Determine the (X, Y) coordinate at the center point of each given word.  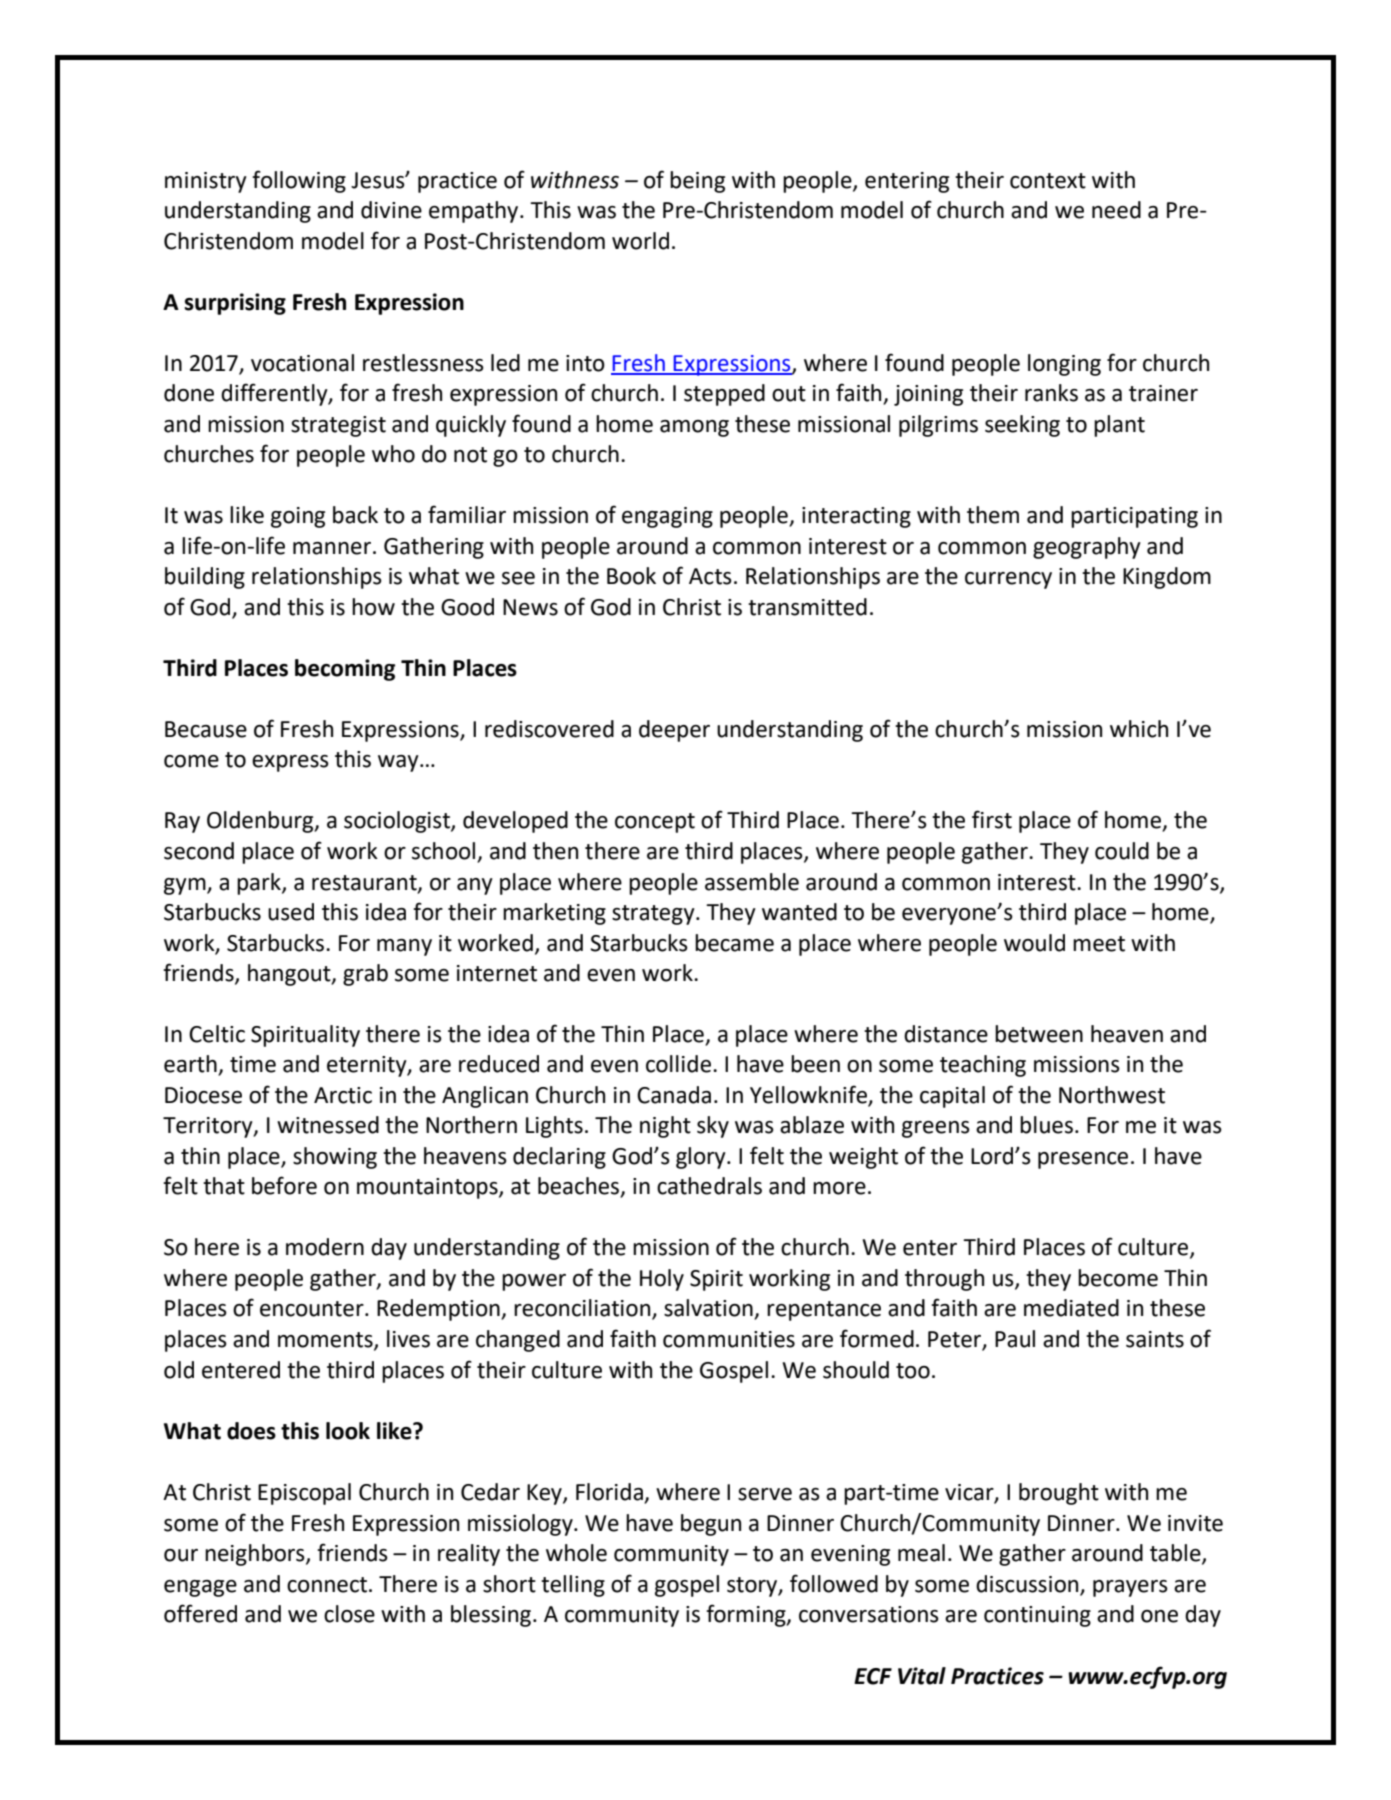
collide (678, 1064)
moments (326, 1341)
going (298, 517)
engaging (667, 517)
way (399, 763)
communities (729, 1339)
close (349, 1614)
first (992, 819)
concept (655, 823)
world (640, 241)
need (1116, 210)
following (299, 181)
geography (1087, 548)
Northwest (1112, 1095)
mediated (1071, 1308)
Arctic (343, 1095)
